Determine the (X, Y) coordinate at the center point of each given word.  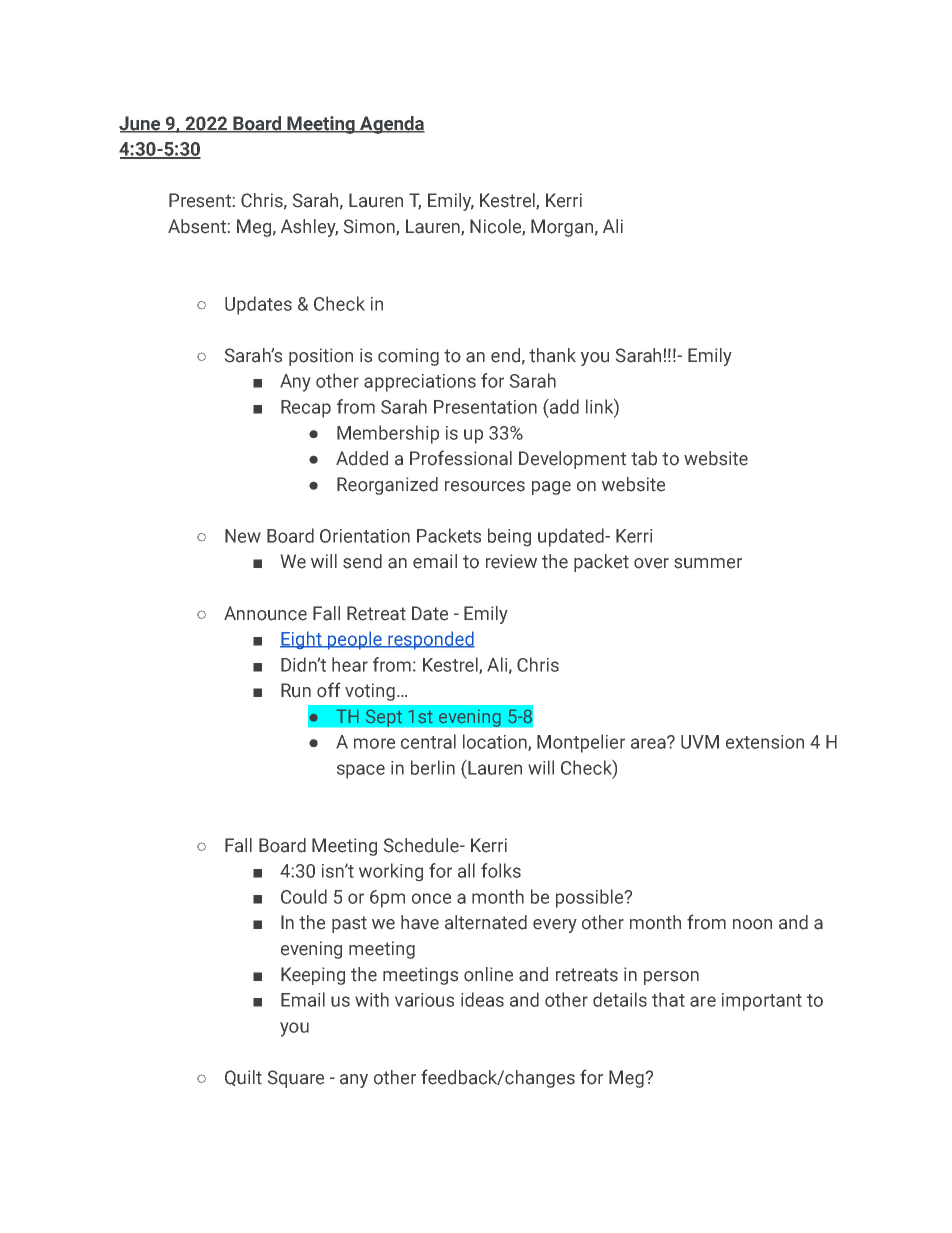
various (424, 1000)
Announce (265, 613)
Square (296, 1079)
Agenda (391, 125)
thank (552, 355)
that (668, 999)
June (140, 124)
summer (708, 563)
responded (430, 640)
